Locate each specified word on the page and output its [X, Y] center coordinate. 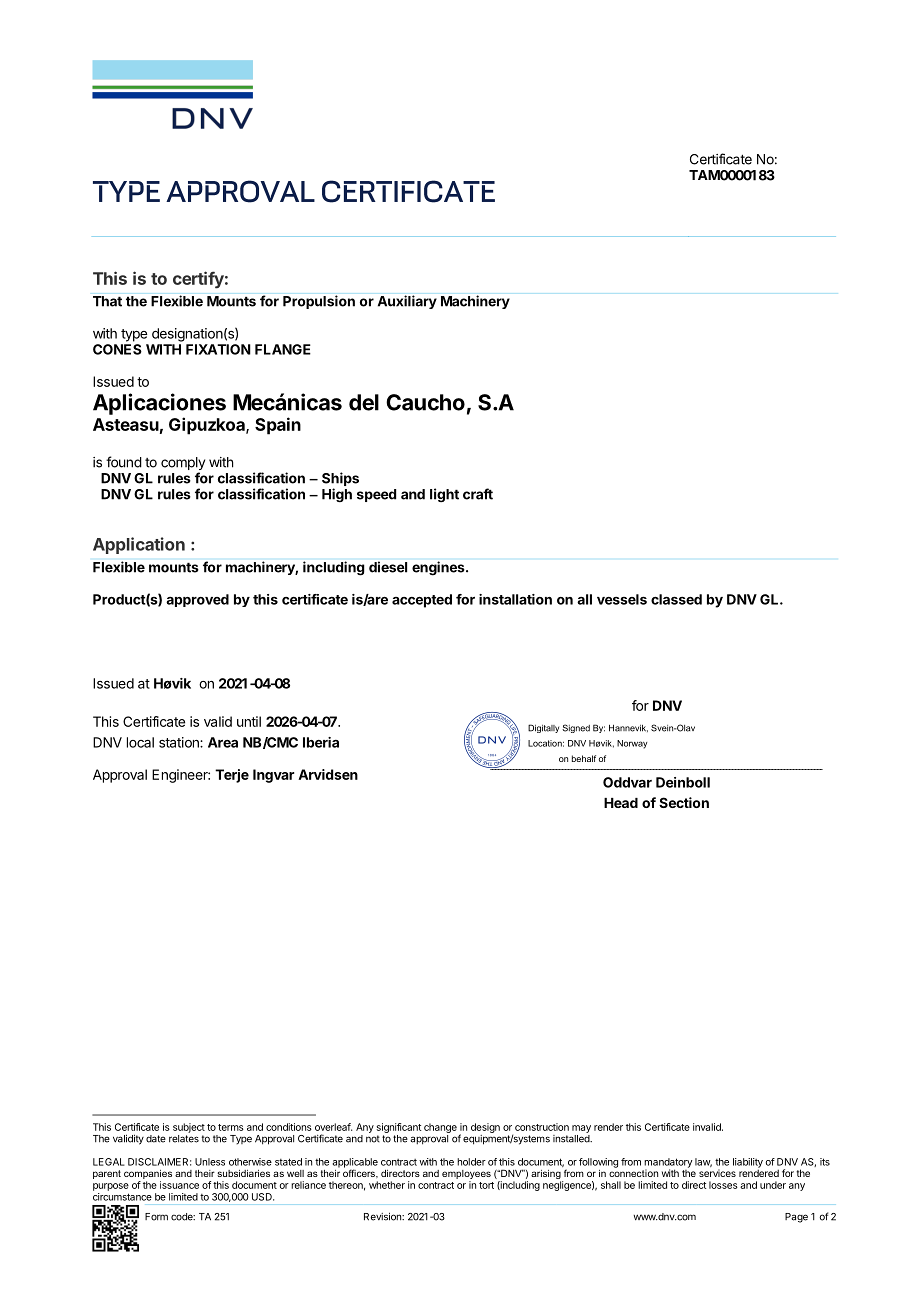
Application [139, 545]
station [180, 742]
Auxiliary [407, 302]
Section [684, 802]
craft [478, 494]
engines [439, 568]
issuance [179, 1185]
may [581, 1129]
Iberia [321, 742]
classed [676, 599]
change [440, 1128]
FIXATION [218, 349]
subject [189, 1128]
